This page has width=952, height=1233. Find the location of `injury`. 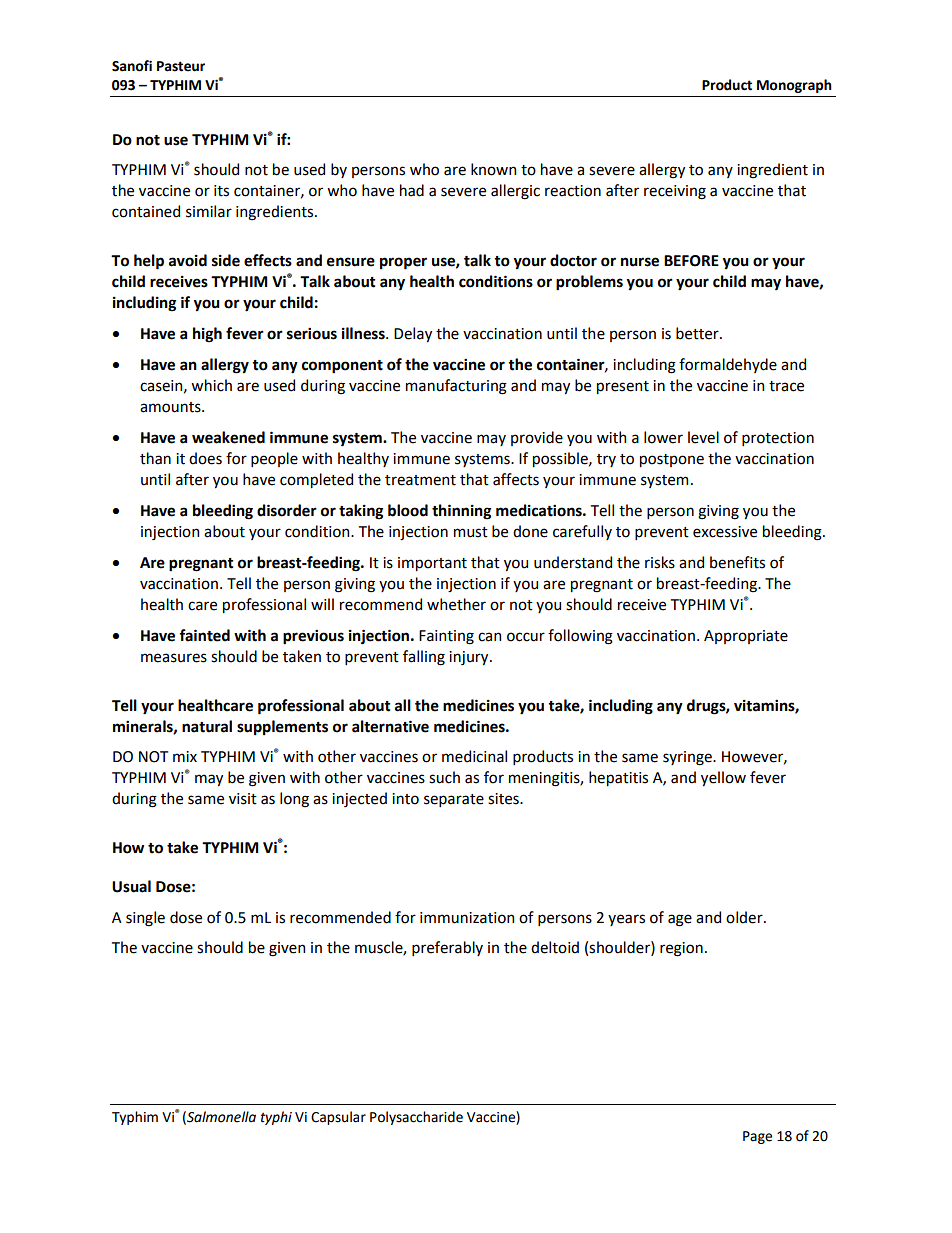

injury is located at coordinates (470, 658).
